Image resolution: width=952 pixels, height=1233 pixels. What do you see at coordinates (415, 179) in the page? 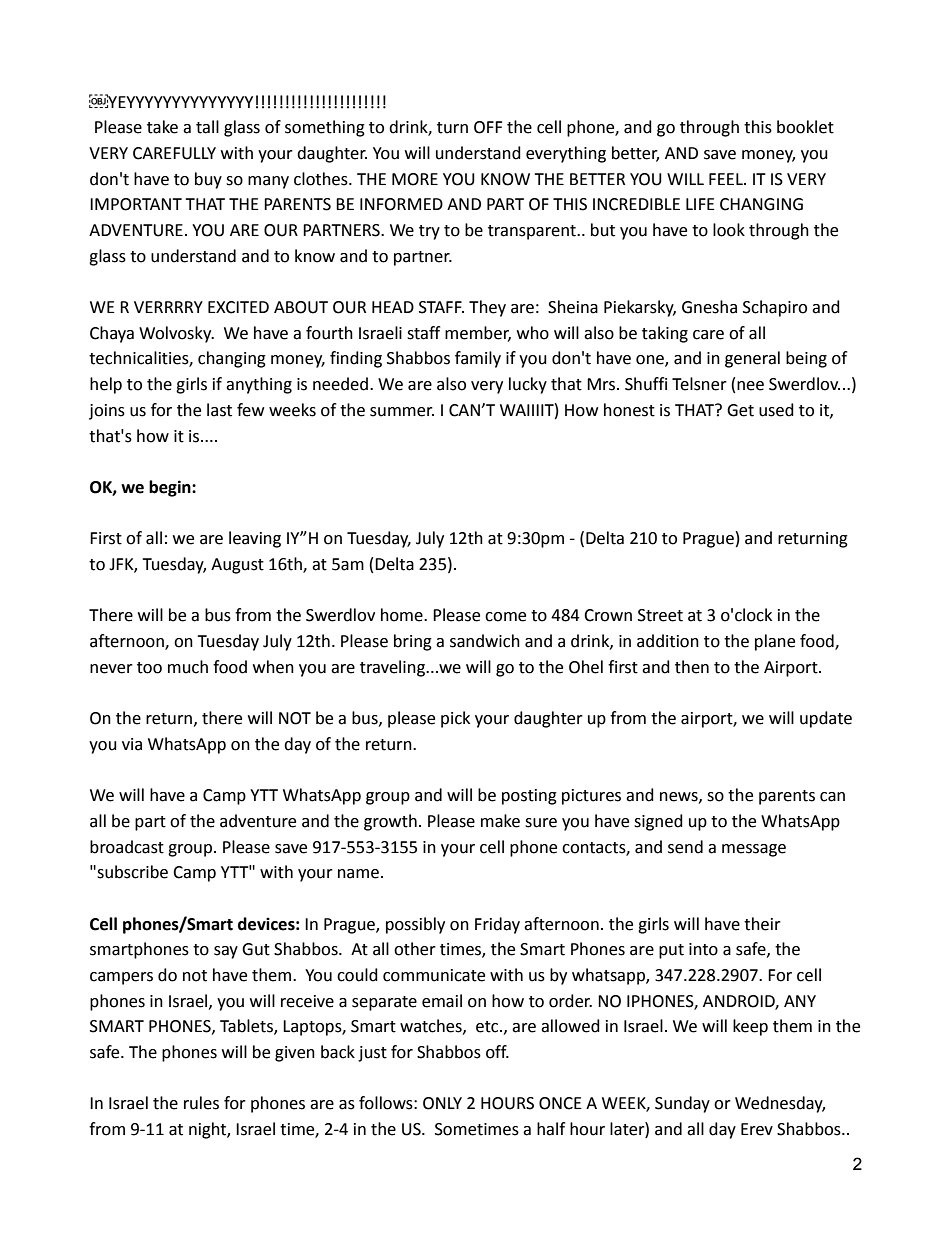
I see `MORE` at bounding box center [415, 179].
